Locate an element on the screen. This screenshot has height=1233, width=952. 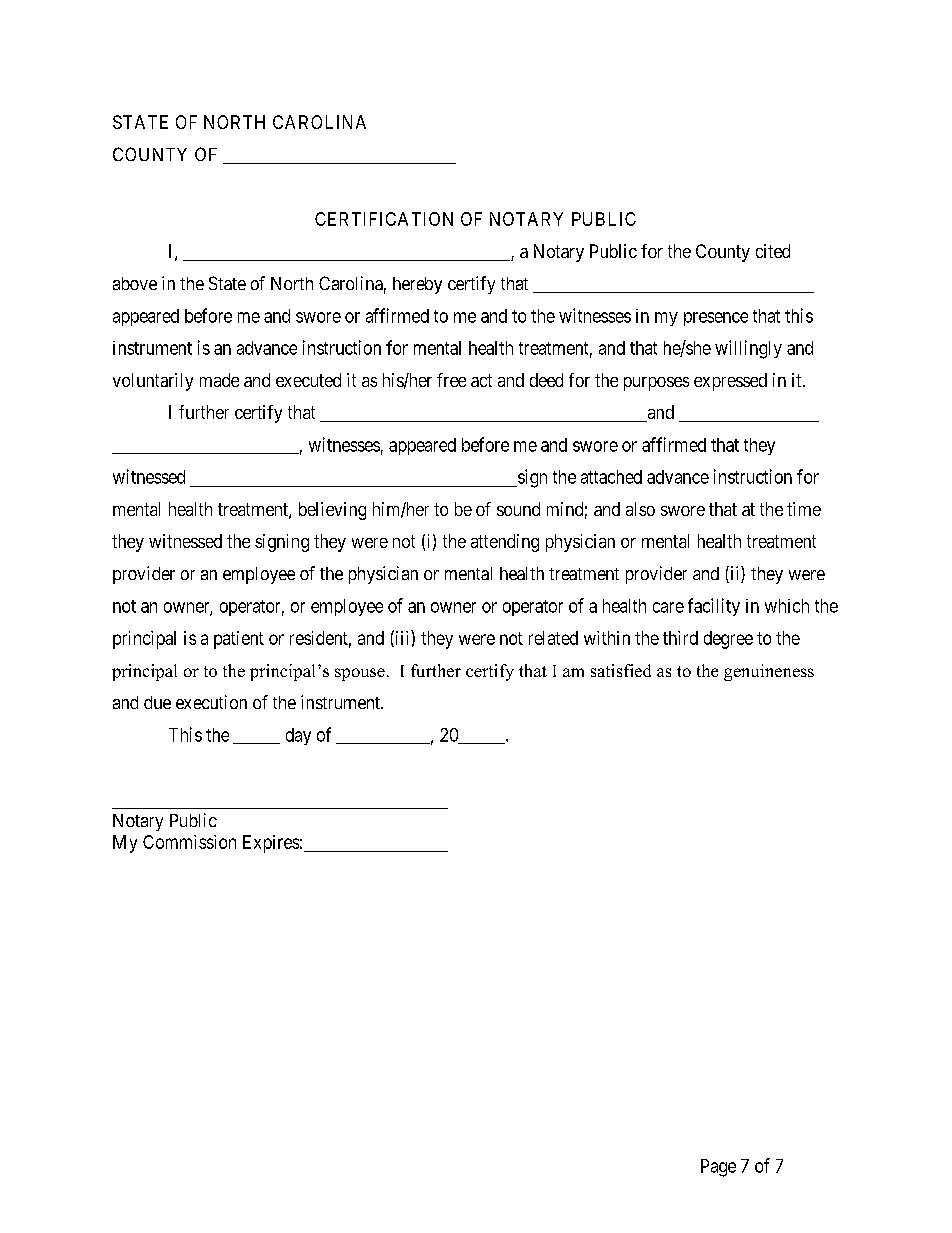
time is located at coordinates (804, 509).
